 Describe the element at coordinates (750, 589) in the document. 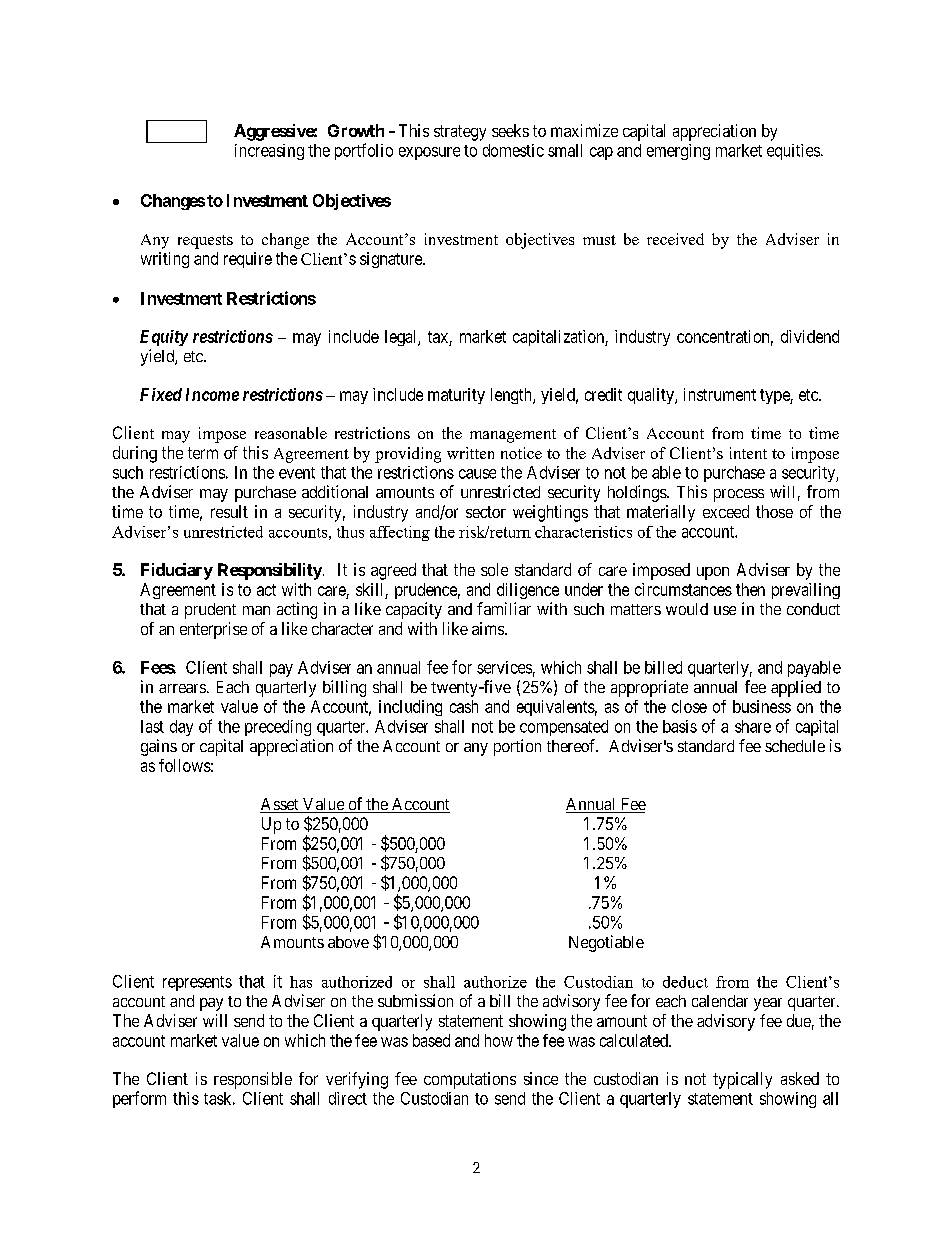

I see `then` at that location.
